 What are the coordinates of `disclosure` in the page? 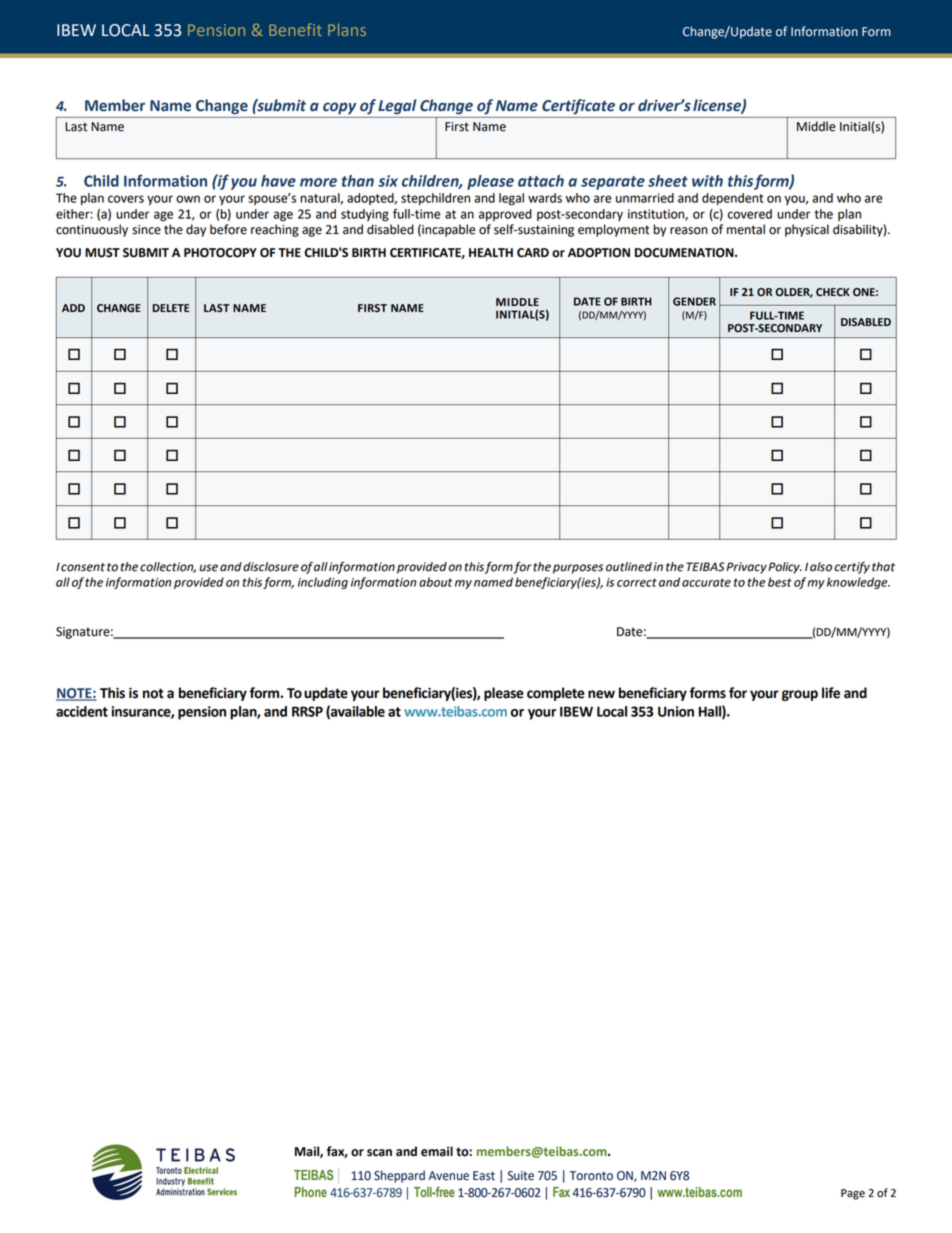 It's located at (271, 567).
